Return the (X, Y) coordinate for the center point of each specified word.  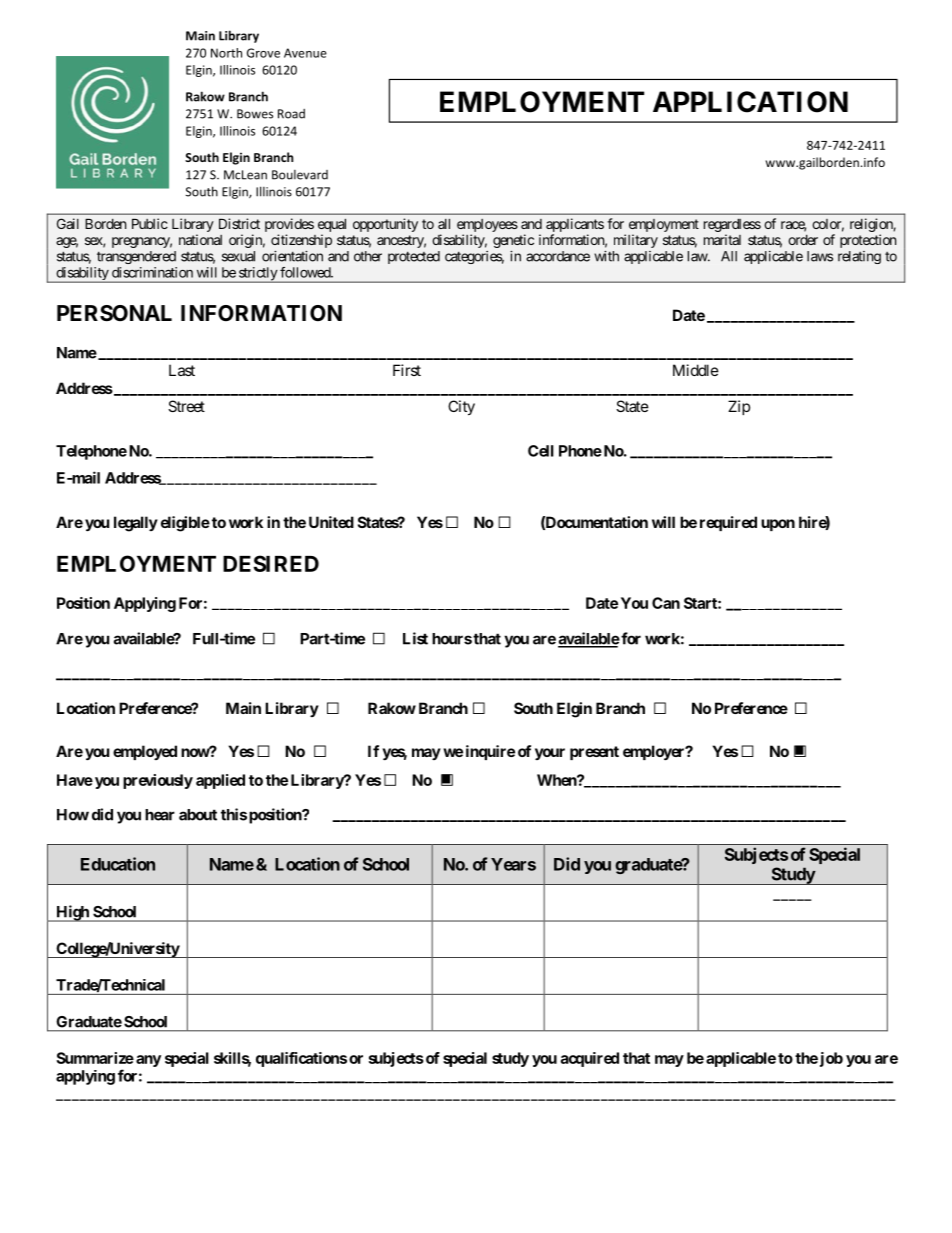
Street (186, 406)
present (594, 753)
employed (145, 752)
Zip (739, 407)
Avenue (305, 53)
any (148, 1061)
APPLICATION (750, 102)
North (226, 53)
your (550, 754)
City (461, 407)
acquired (590, 1059)
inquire (490, 752)
